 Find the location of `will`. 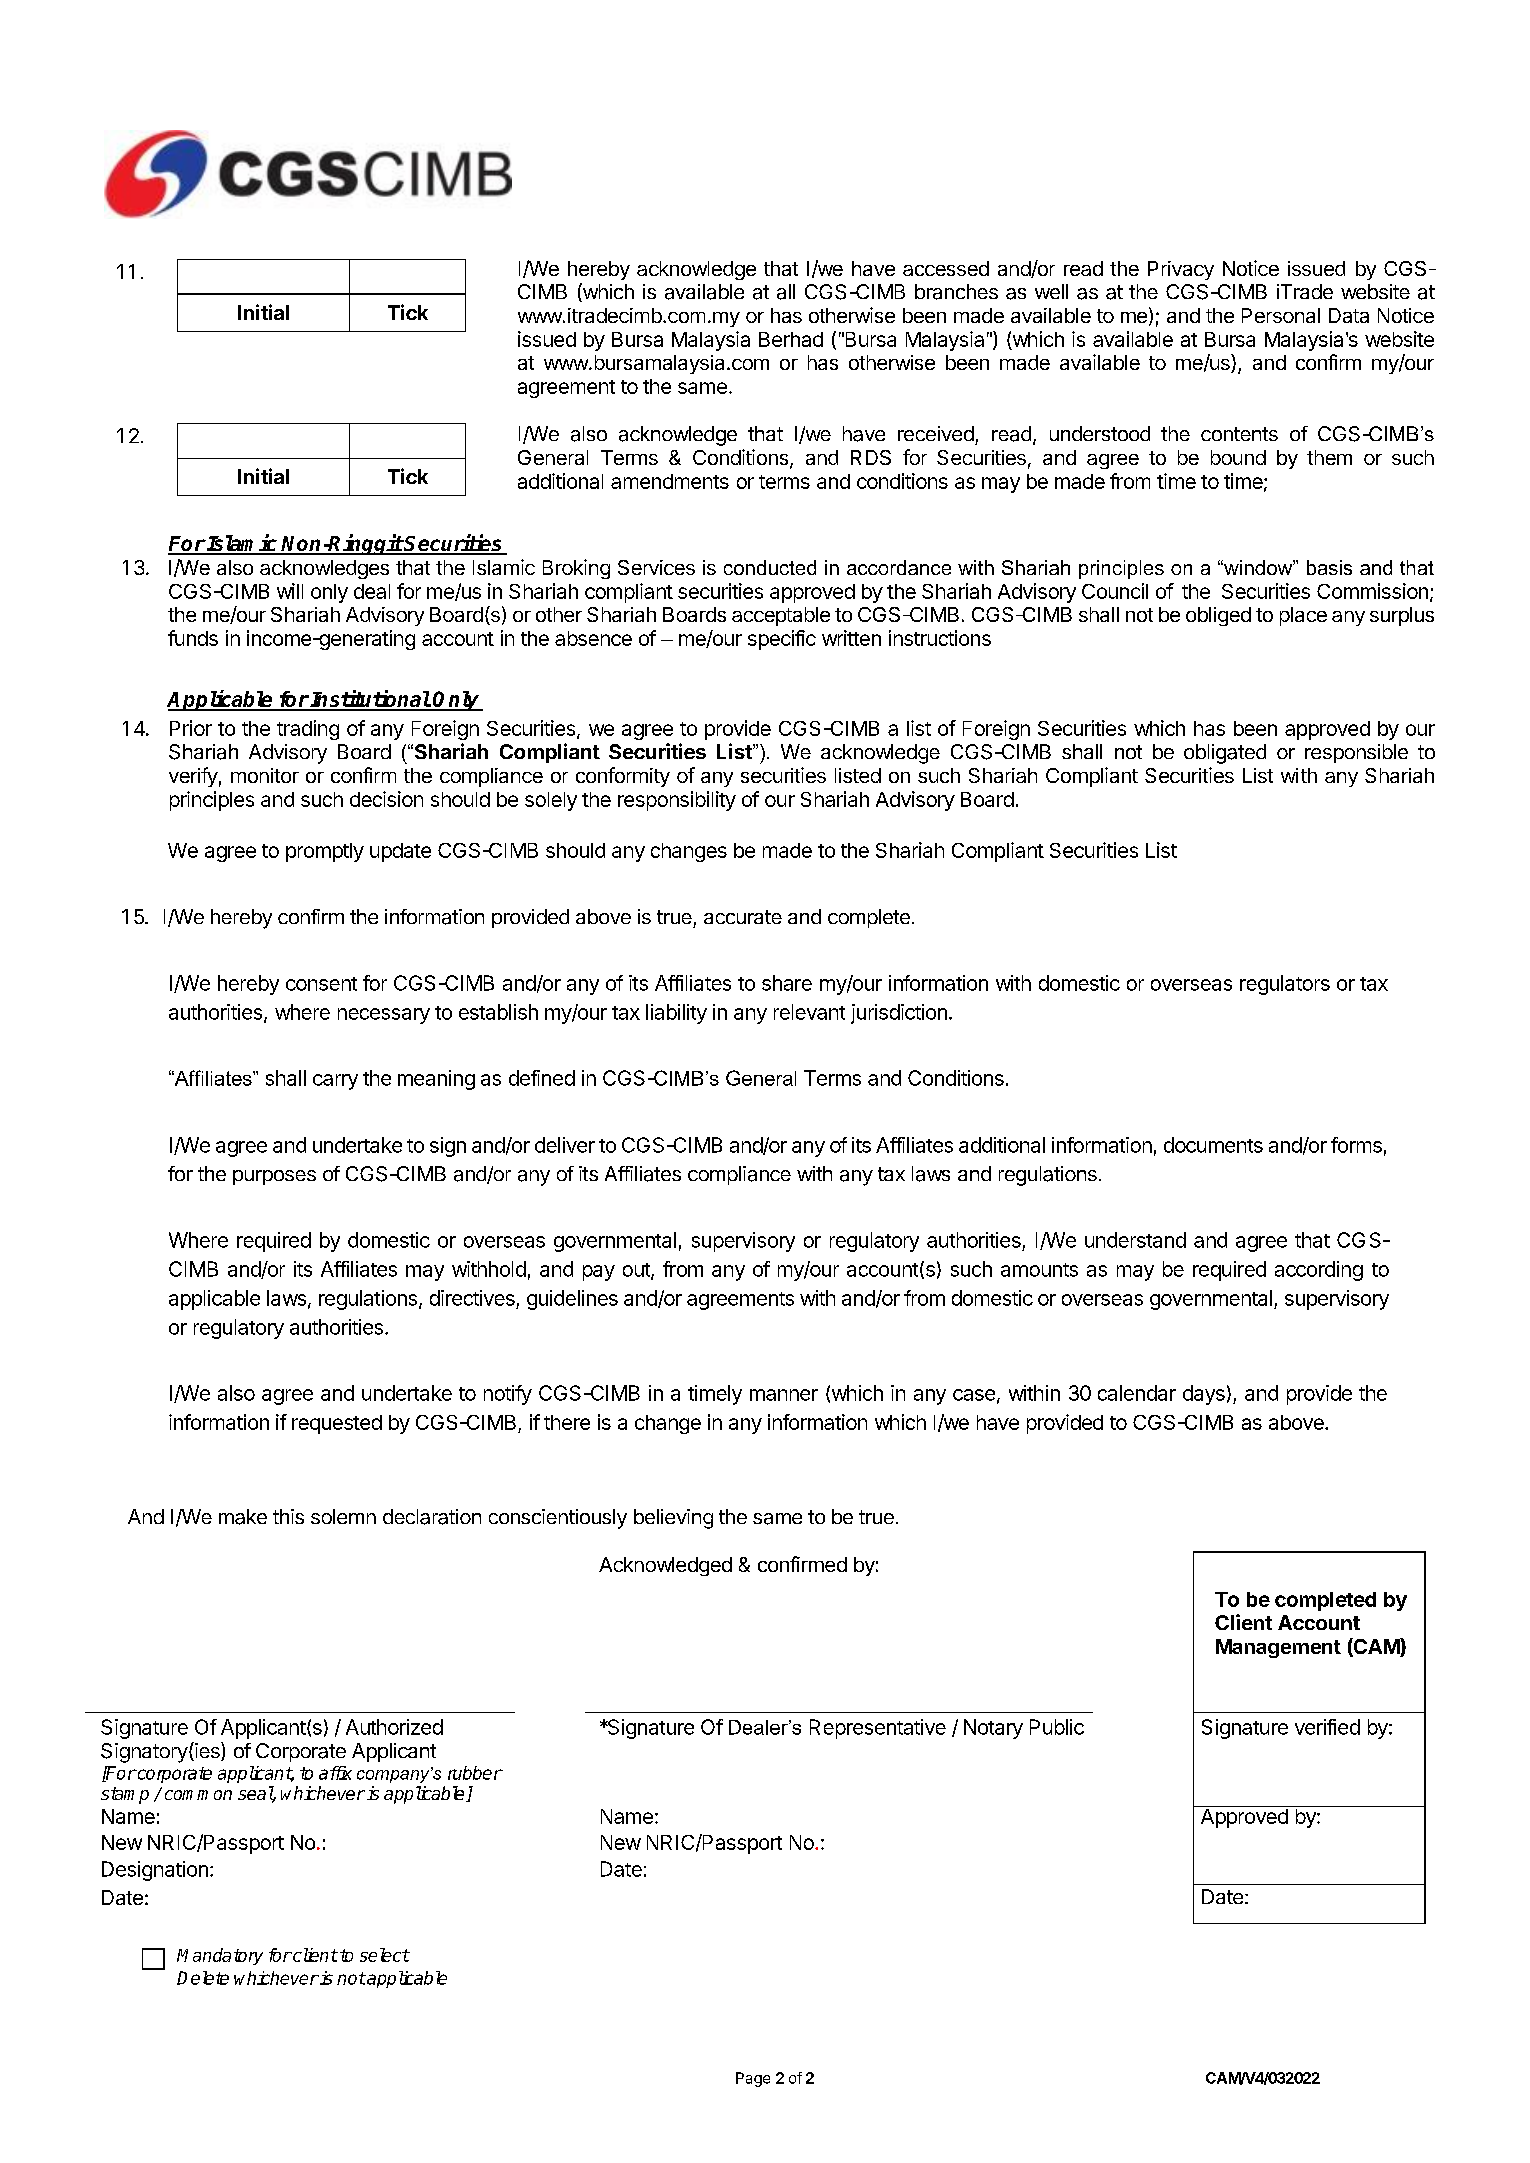

will is located at coordinates (290, 591).
